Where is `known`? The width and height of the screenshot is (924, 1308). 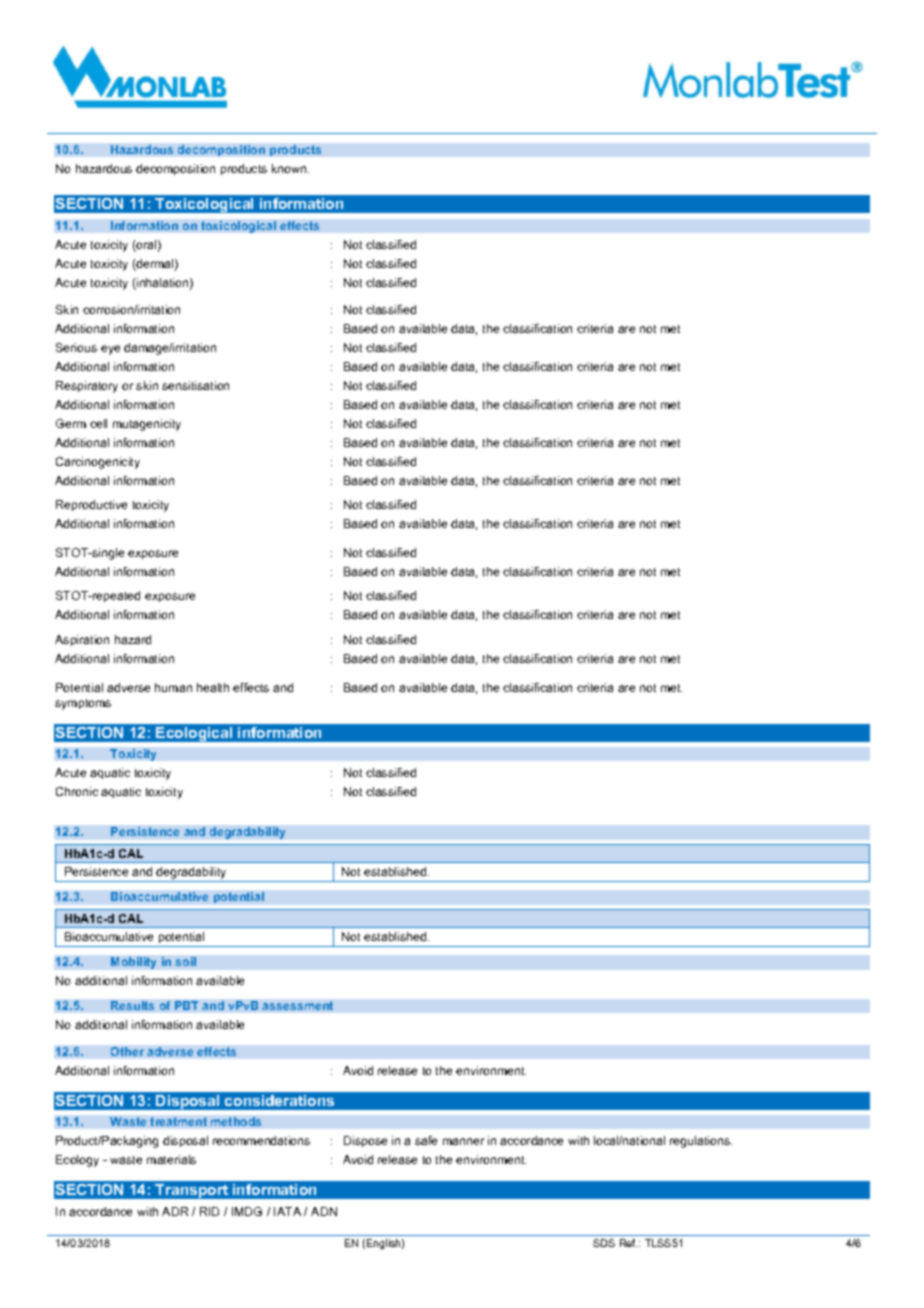 known is located at coordinates (290, 168).
